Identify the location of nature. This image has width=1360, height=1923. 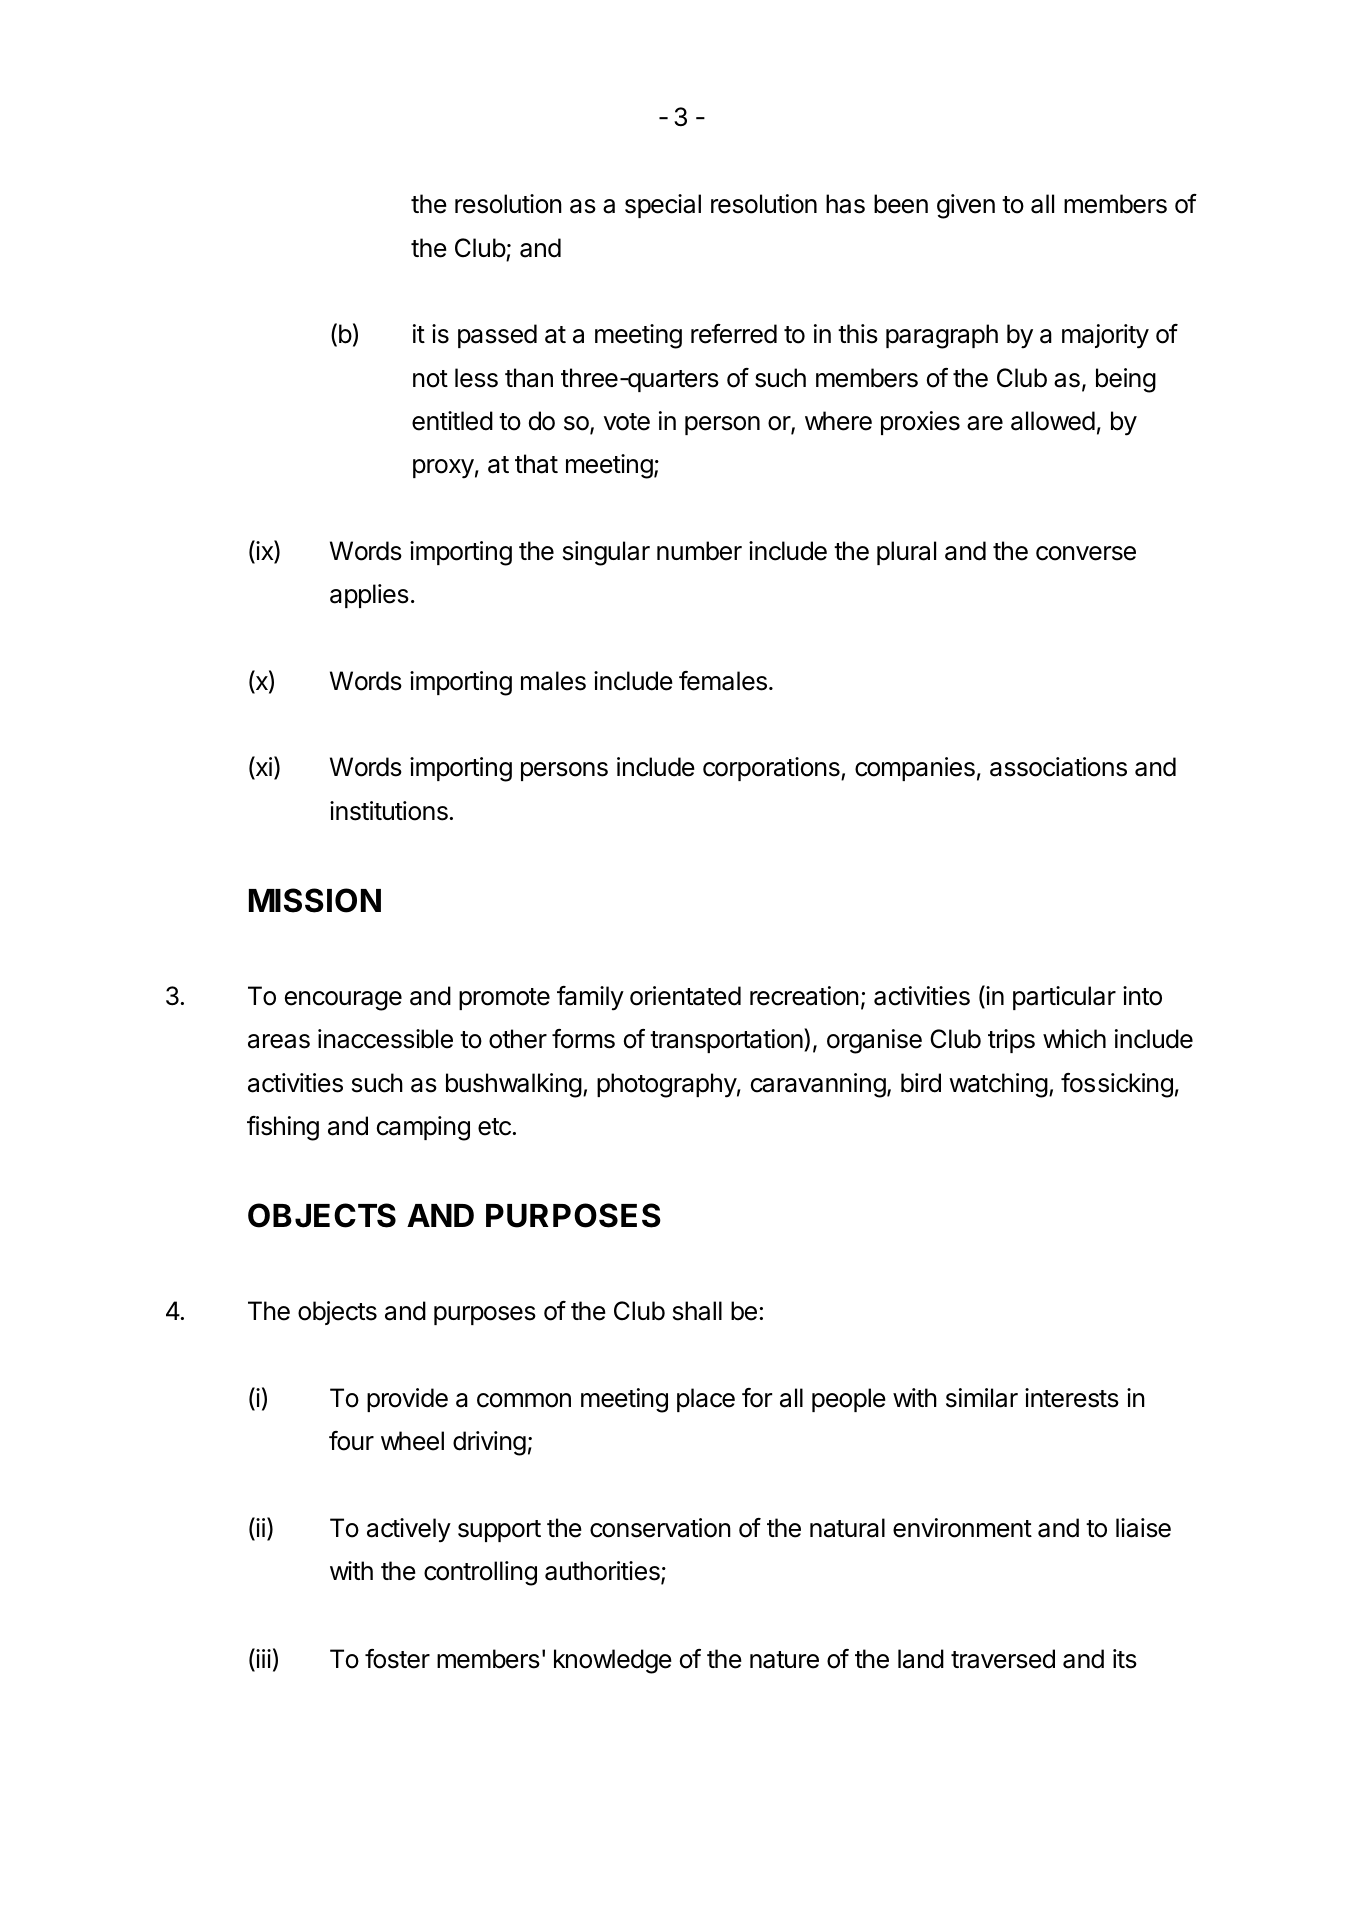
(784, 1660).
